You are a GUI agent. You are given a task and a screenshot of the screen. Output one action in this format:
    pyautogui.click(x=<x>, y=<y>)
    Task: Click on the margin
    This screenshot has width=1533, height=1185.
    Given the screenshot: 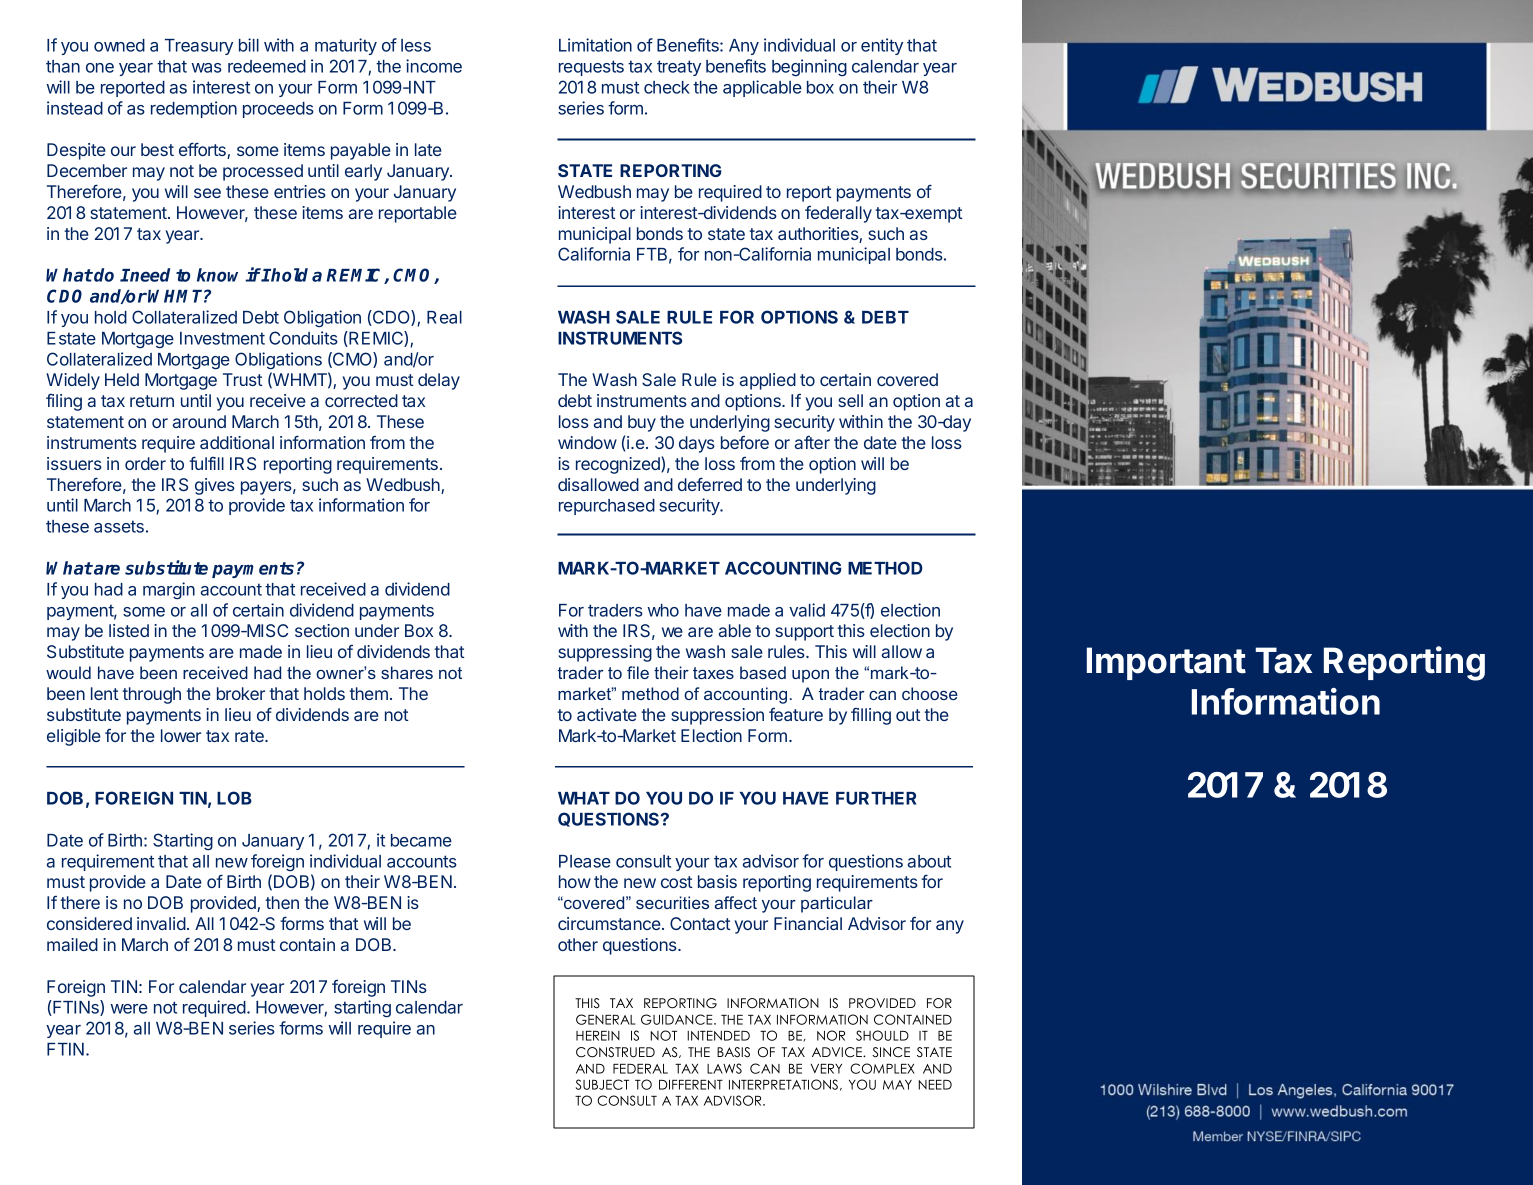 What is the action you would take?
    pyautogui.click(x=169, y=590)
